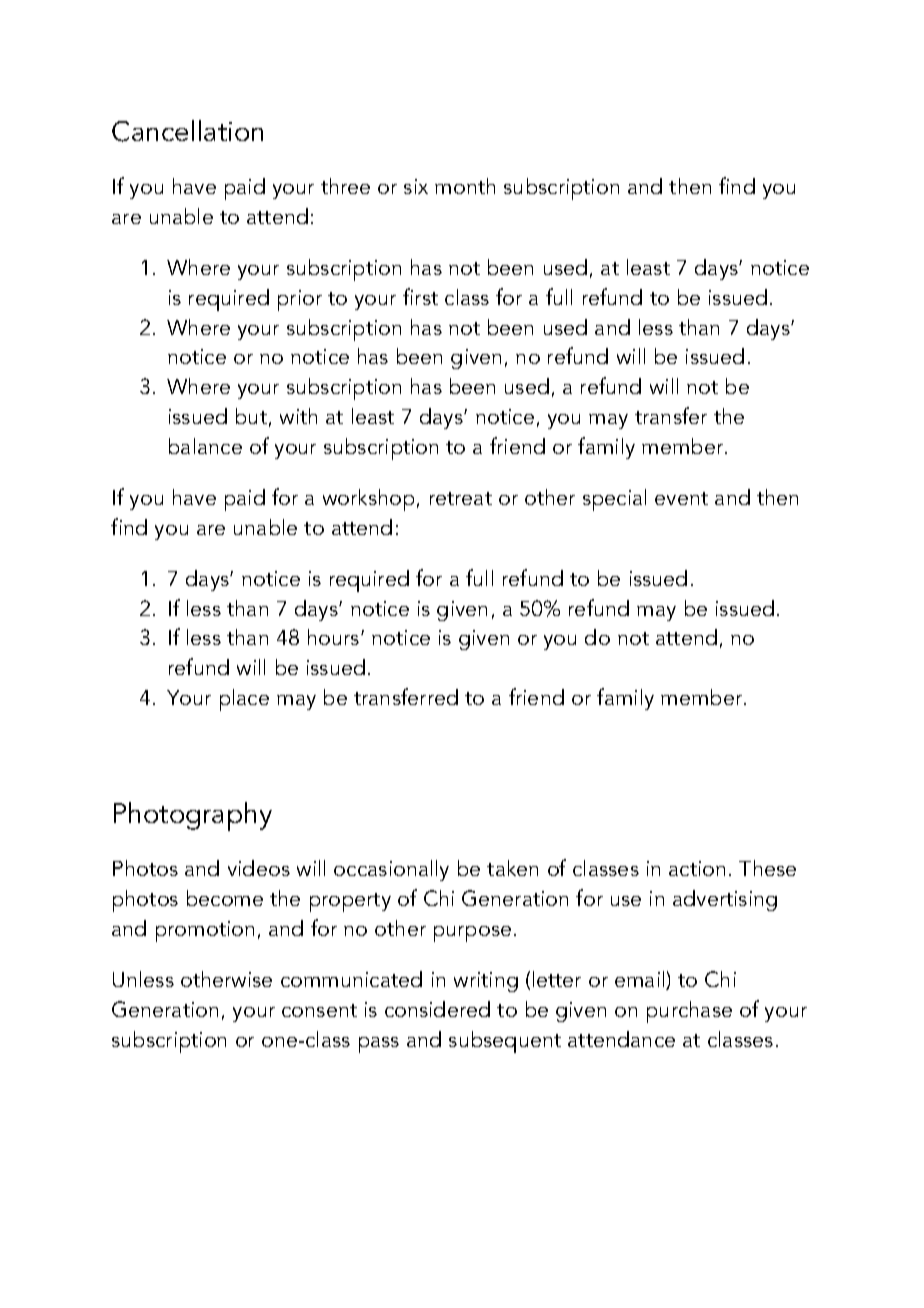 The width and height of the screenshot is (924, 1308). What do you see at coordinates (251, 416) in the screenshot?
I see `but` at bounding box center [251, 416].
